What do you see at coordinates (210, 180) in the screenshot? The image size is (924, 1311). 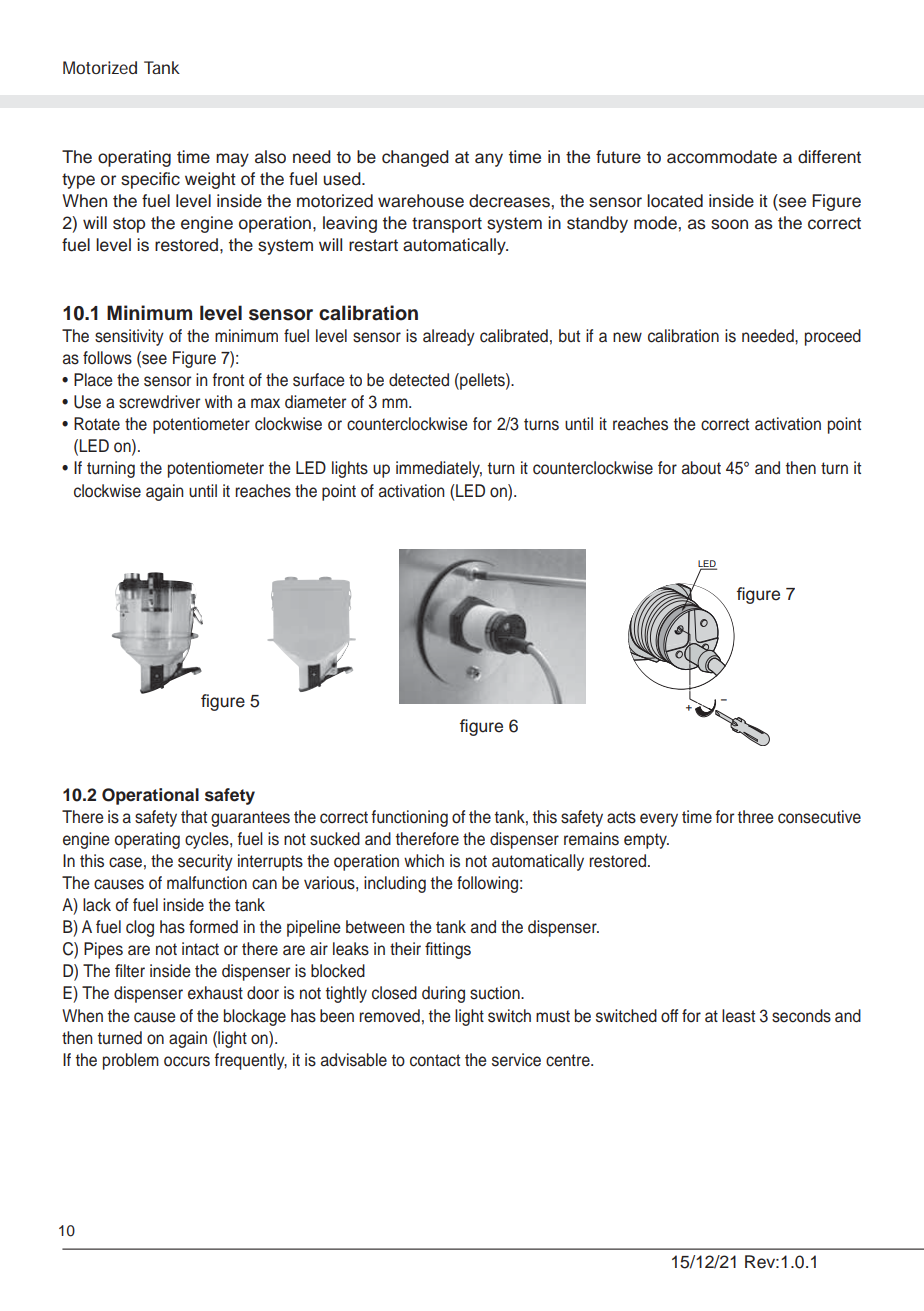 I see `weight` at bounding box center [210, 180].
